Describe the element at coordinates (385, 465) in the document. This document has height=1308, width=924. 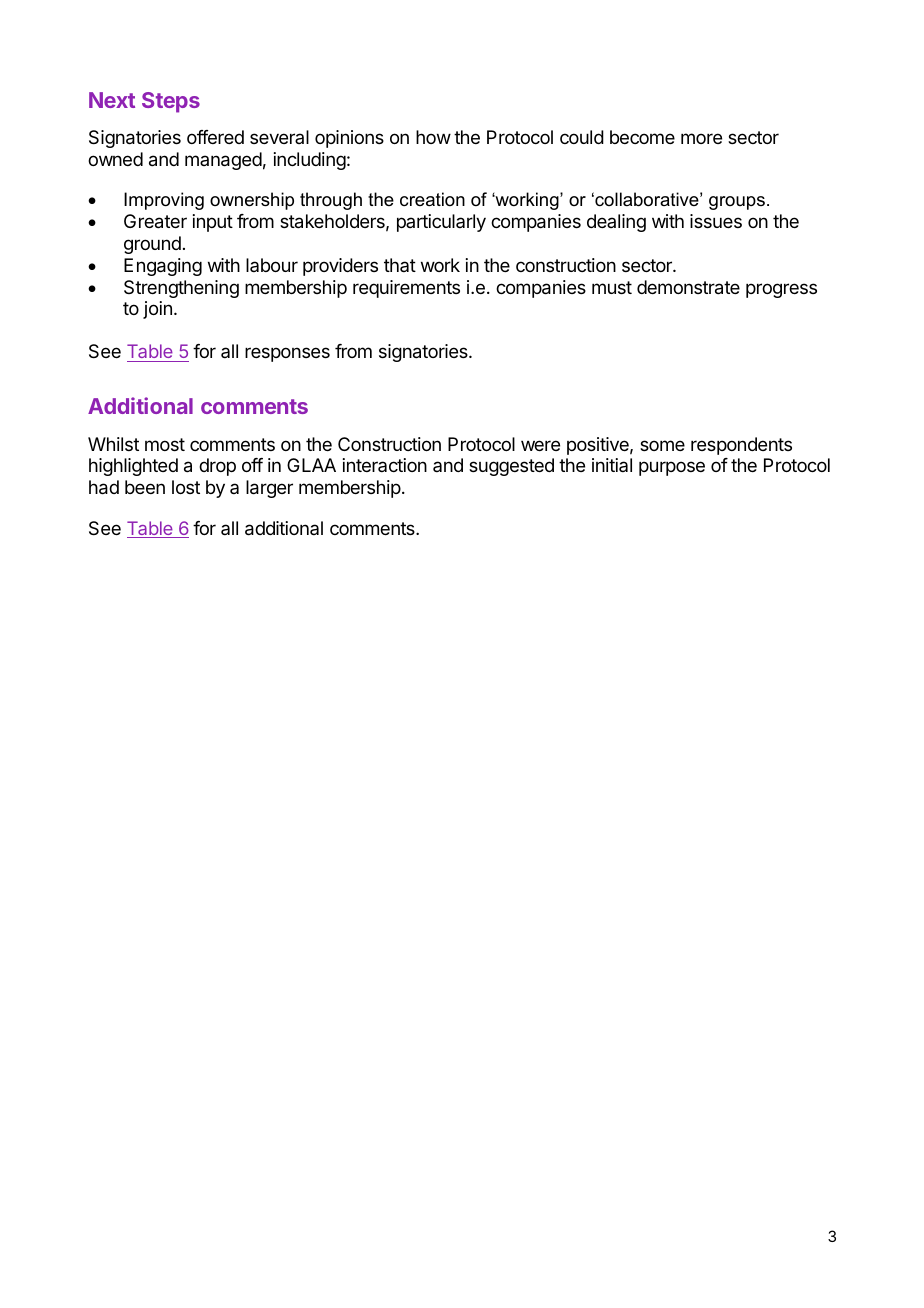
I see `interaction` at that location.
